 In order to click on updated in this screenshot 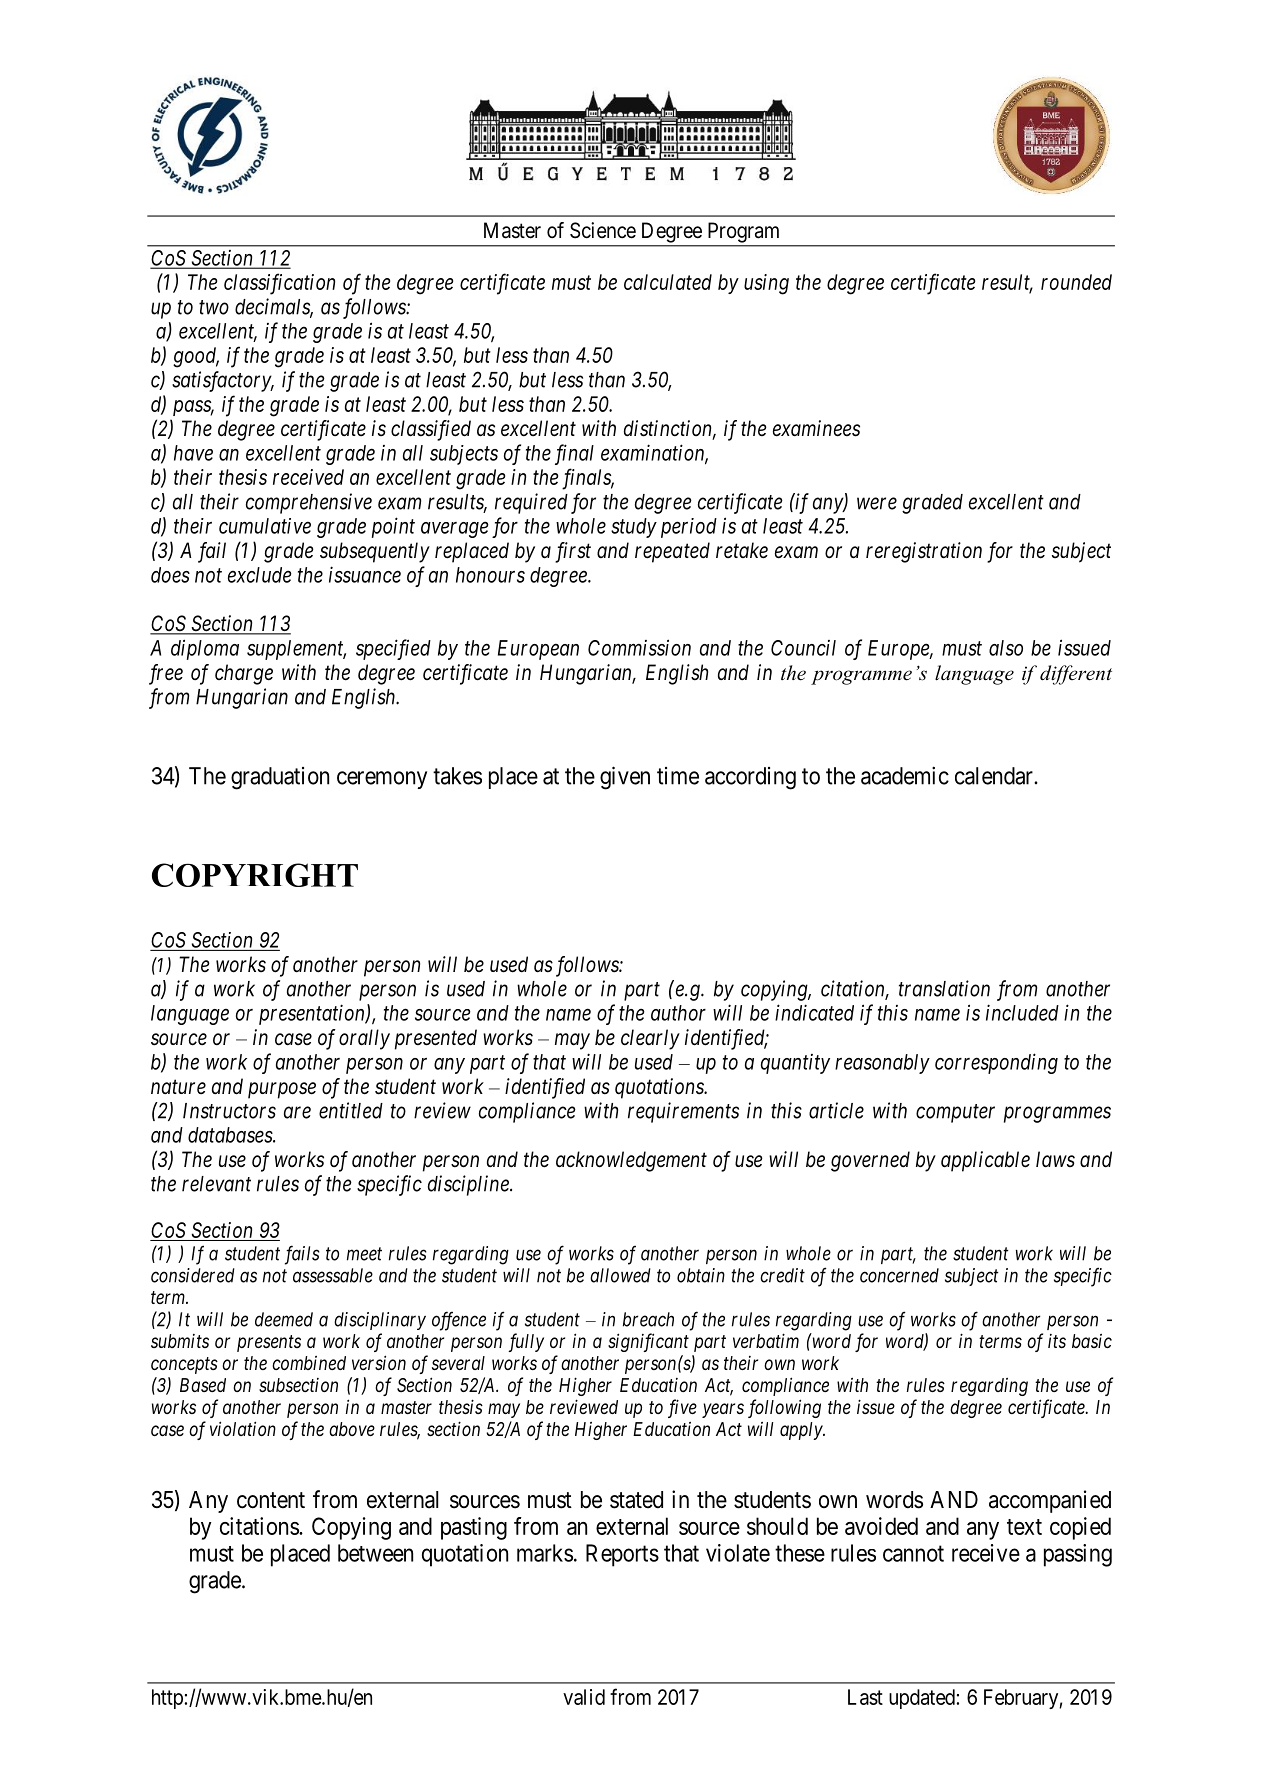, I will do `click(922, 1699)`.
